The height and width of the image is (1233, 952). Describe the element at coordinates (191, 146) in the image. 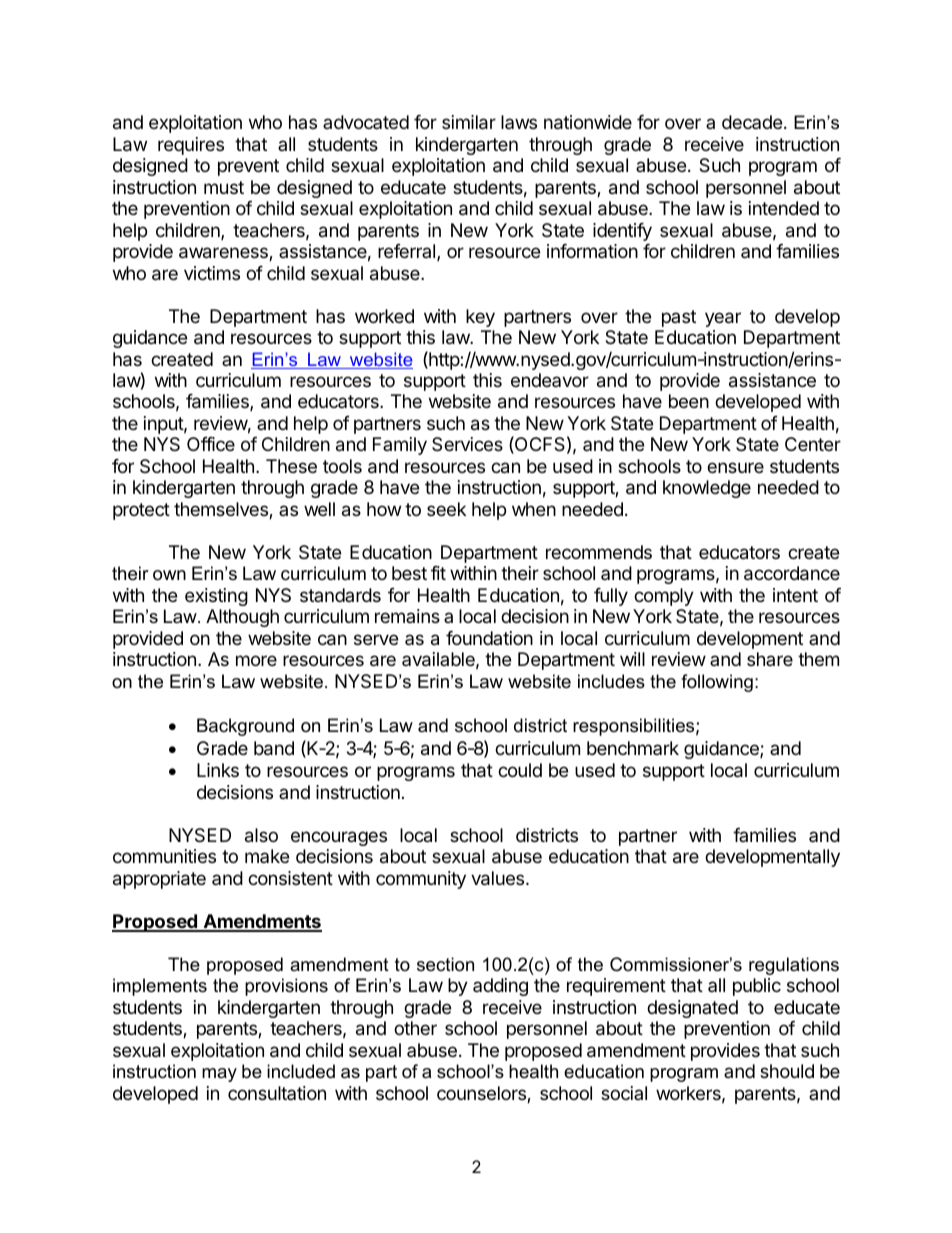

I see `requires` at that location.
